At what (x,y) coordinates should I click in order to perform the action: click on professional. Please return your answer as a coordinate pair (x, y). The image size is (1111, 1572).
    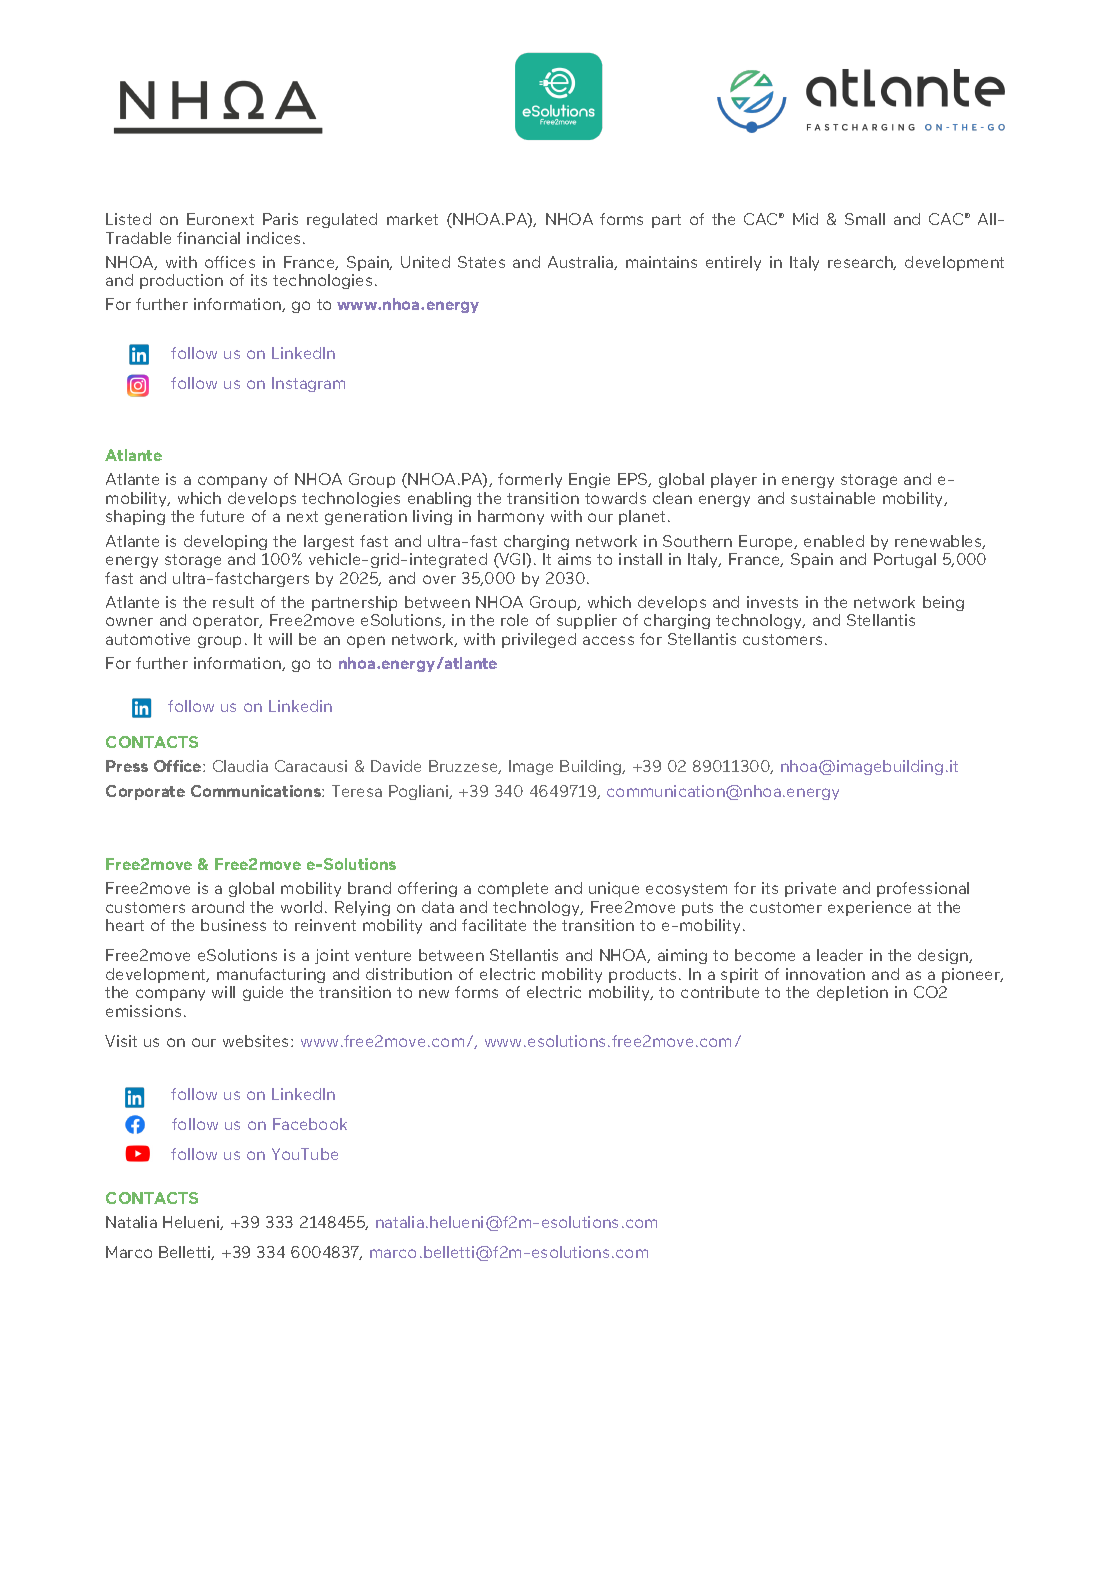
    Looking at the image, I should click on (923, 889).
